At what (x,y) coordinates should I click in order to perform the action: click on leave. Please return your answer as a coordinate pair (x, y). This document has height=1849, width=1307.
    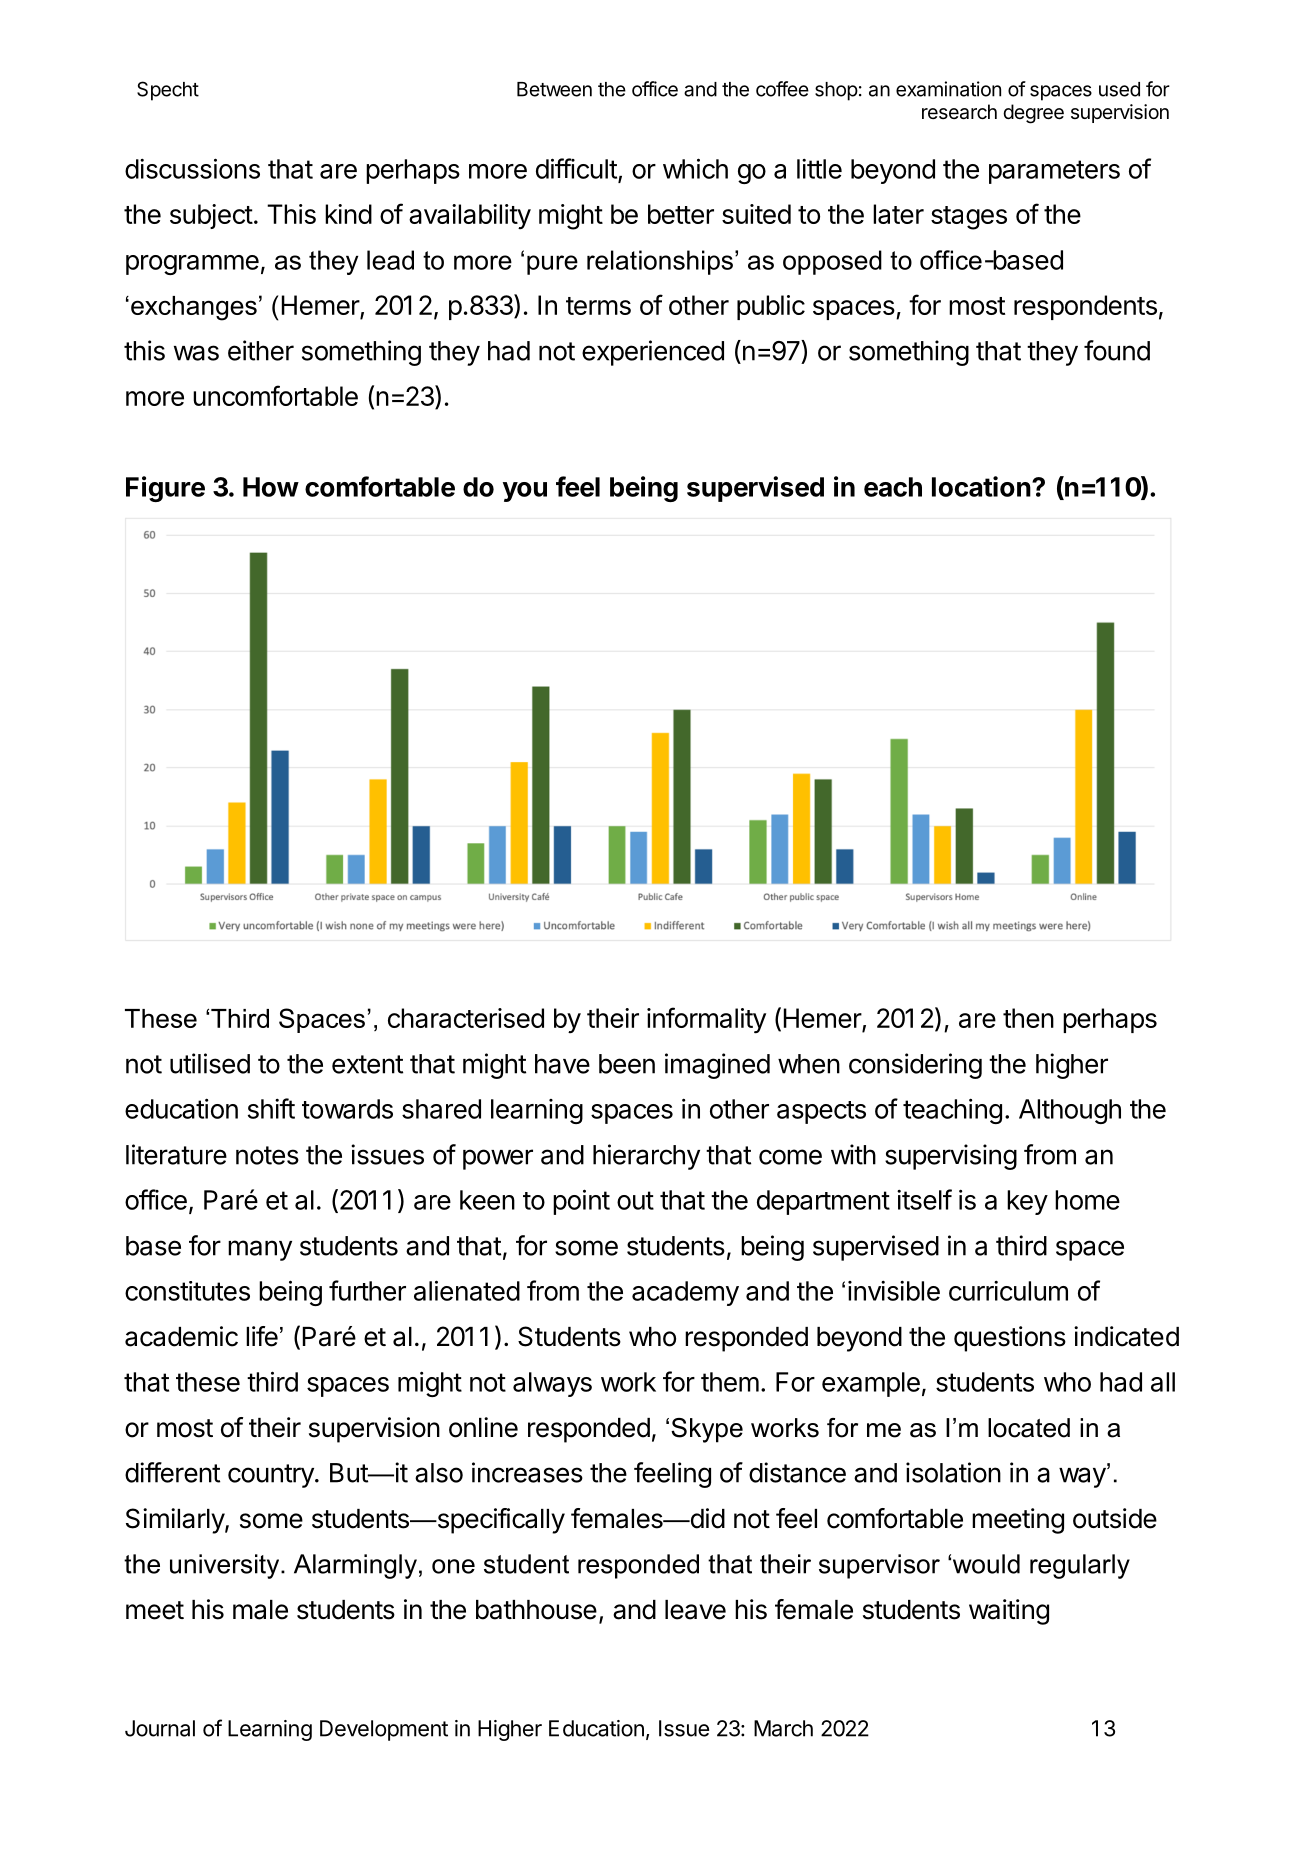
    Looking at the image, I should click on (695, 1610).
